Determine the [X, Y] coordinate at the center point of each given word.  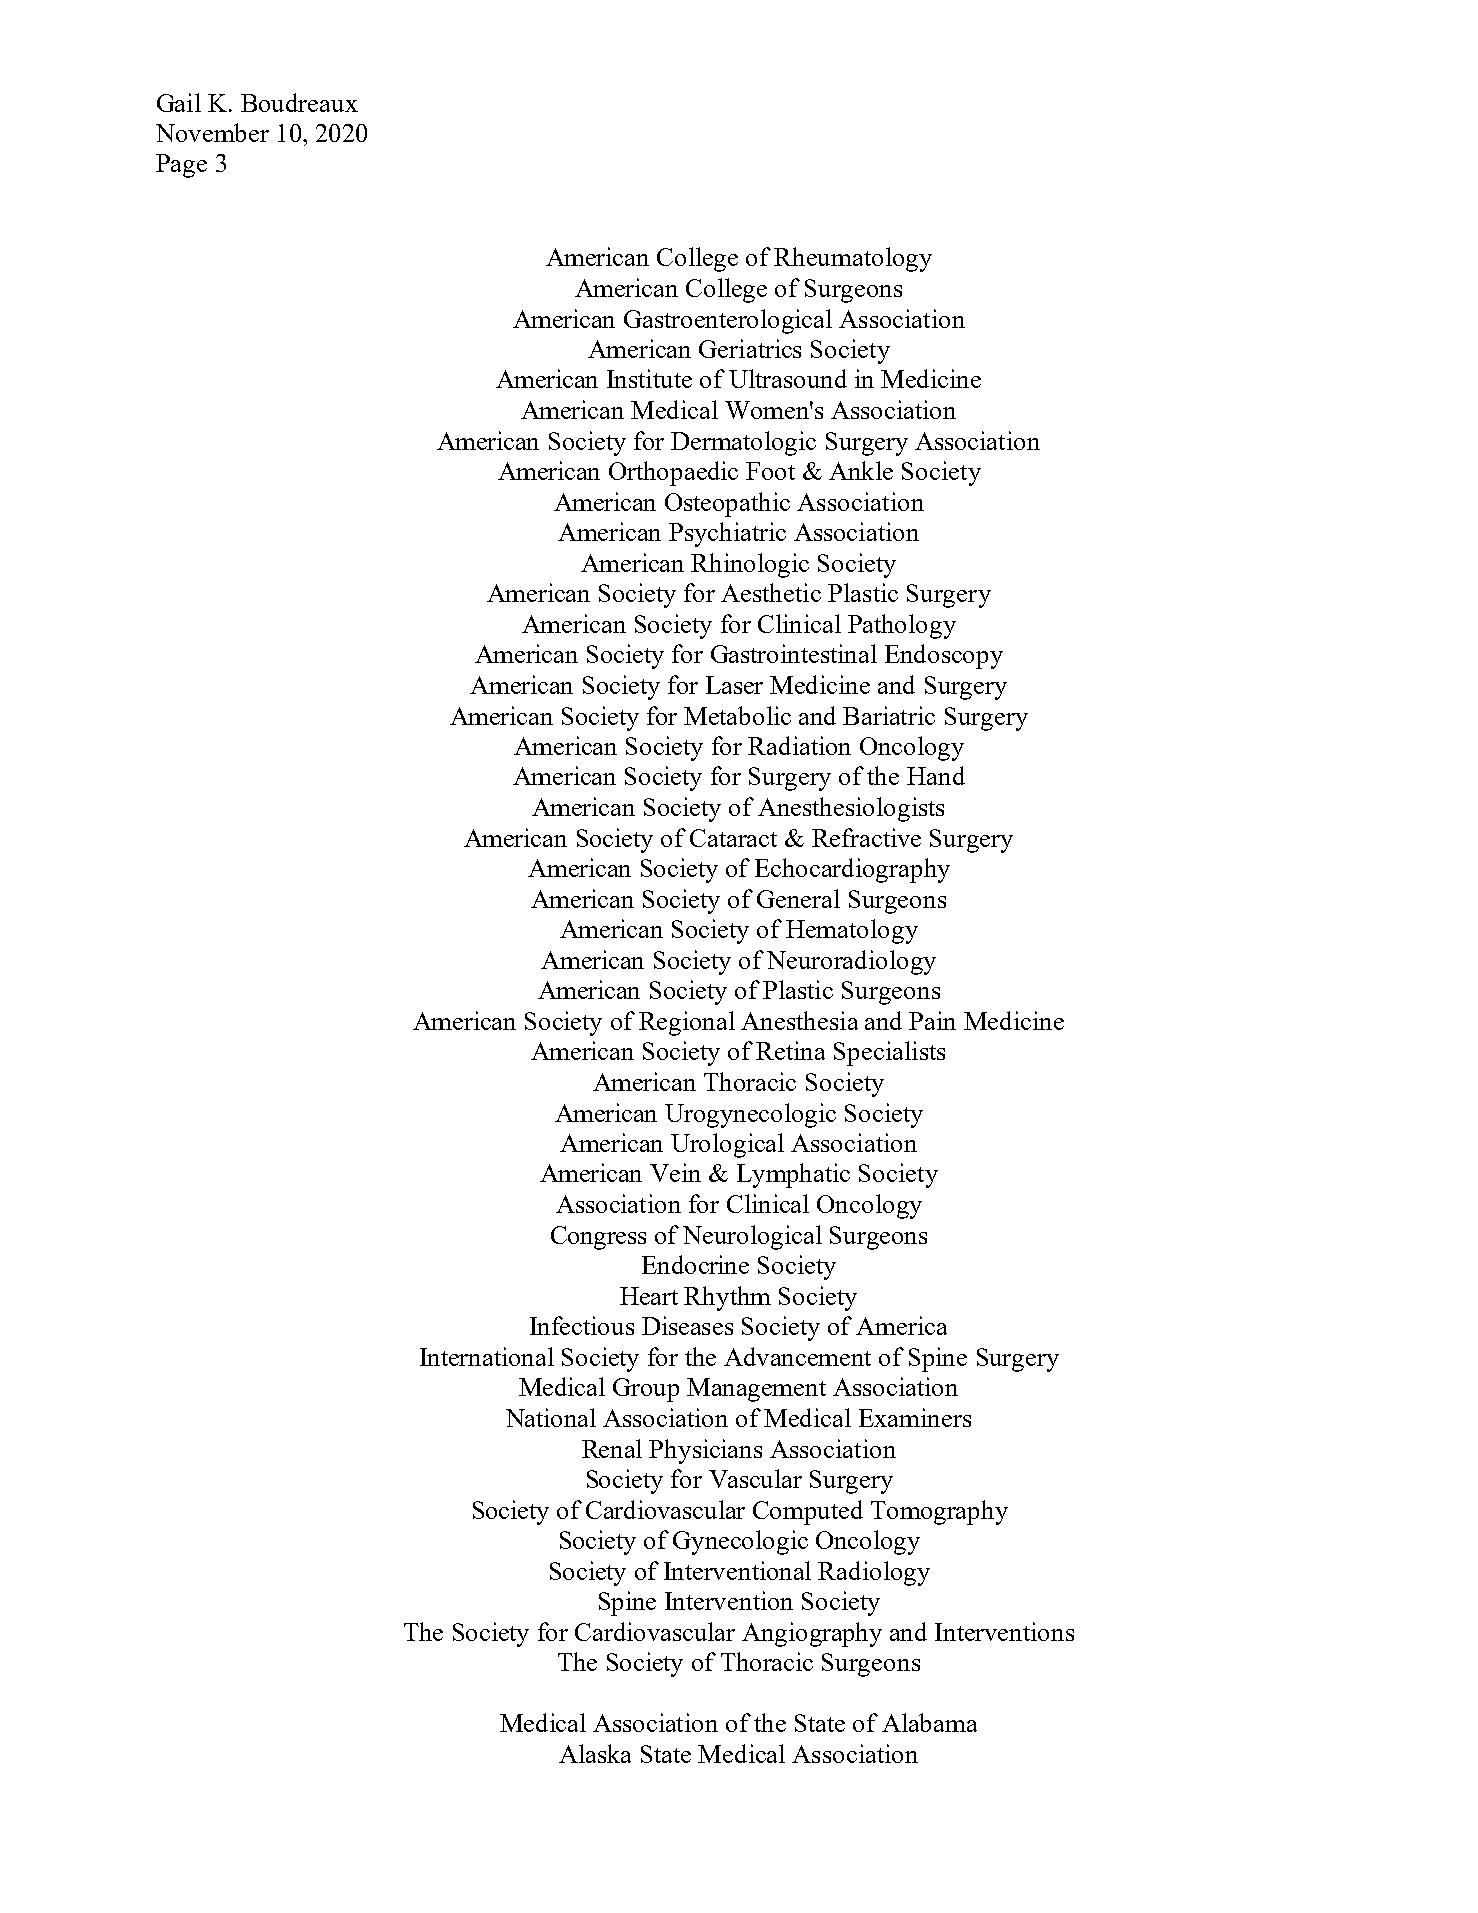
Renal [612, 1448]
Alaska [595, 1753]
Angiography [812, 1634]
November [212, 132]
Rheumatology [853, 259]
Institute [649, 378]
